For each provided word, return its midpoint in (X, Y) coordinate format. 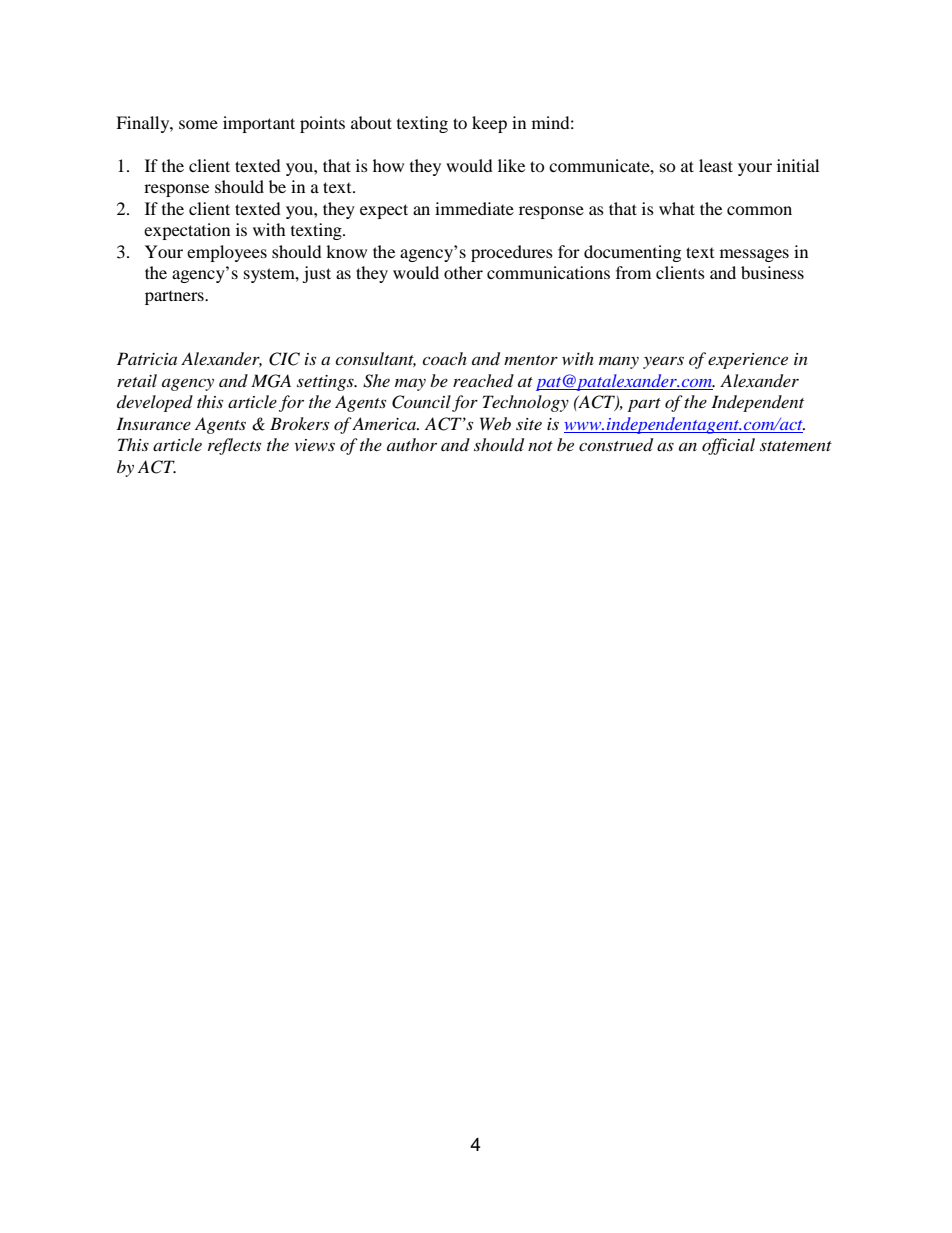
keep (489, 124)
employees (227, 253)
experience (748, 361)
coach (444, 358)
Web (495, 423)
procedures (512, 253)
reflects (234, 446)
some (198, 124)
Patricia (147, 358)
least (716, 165)
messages (754, 255)
